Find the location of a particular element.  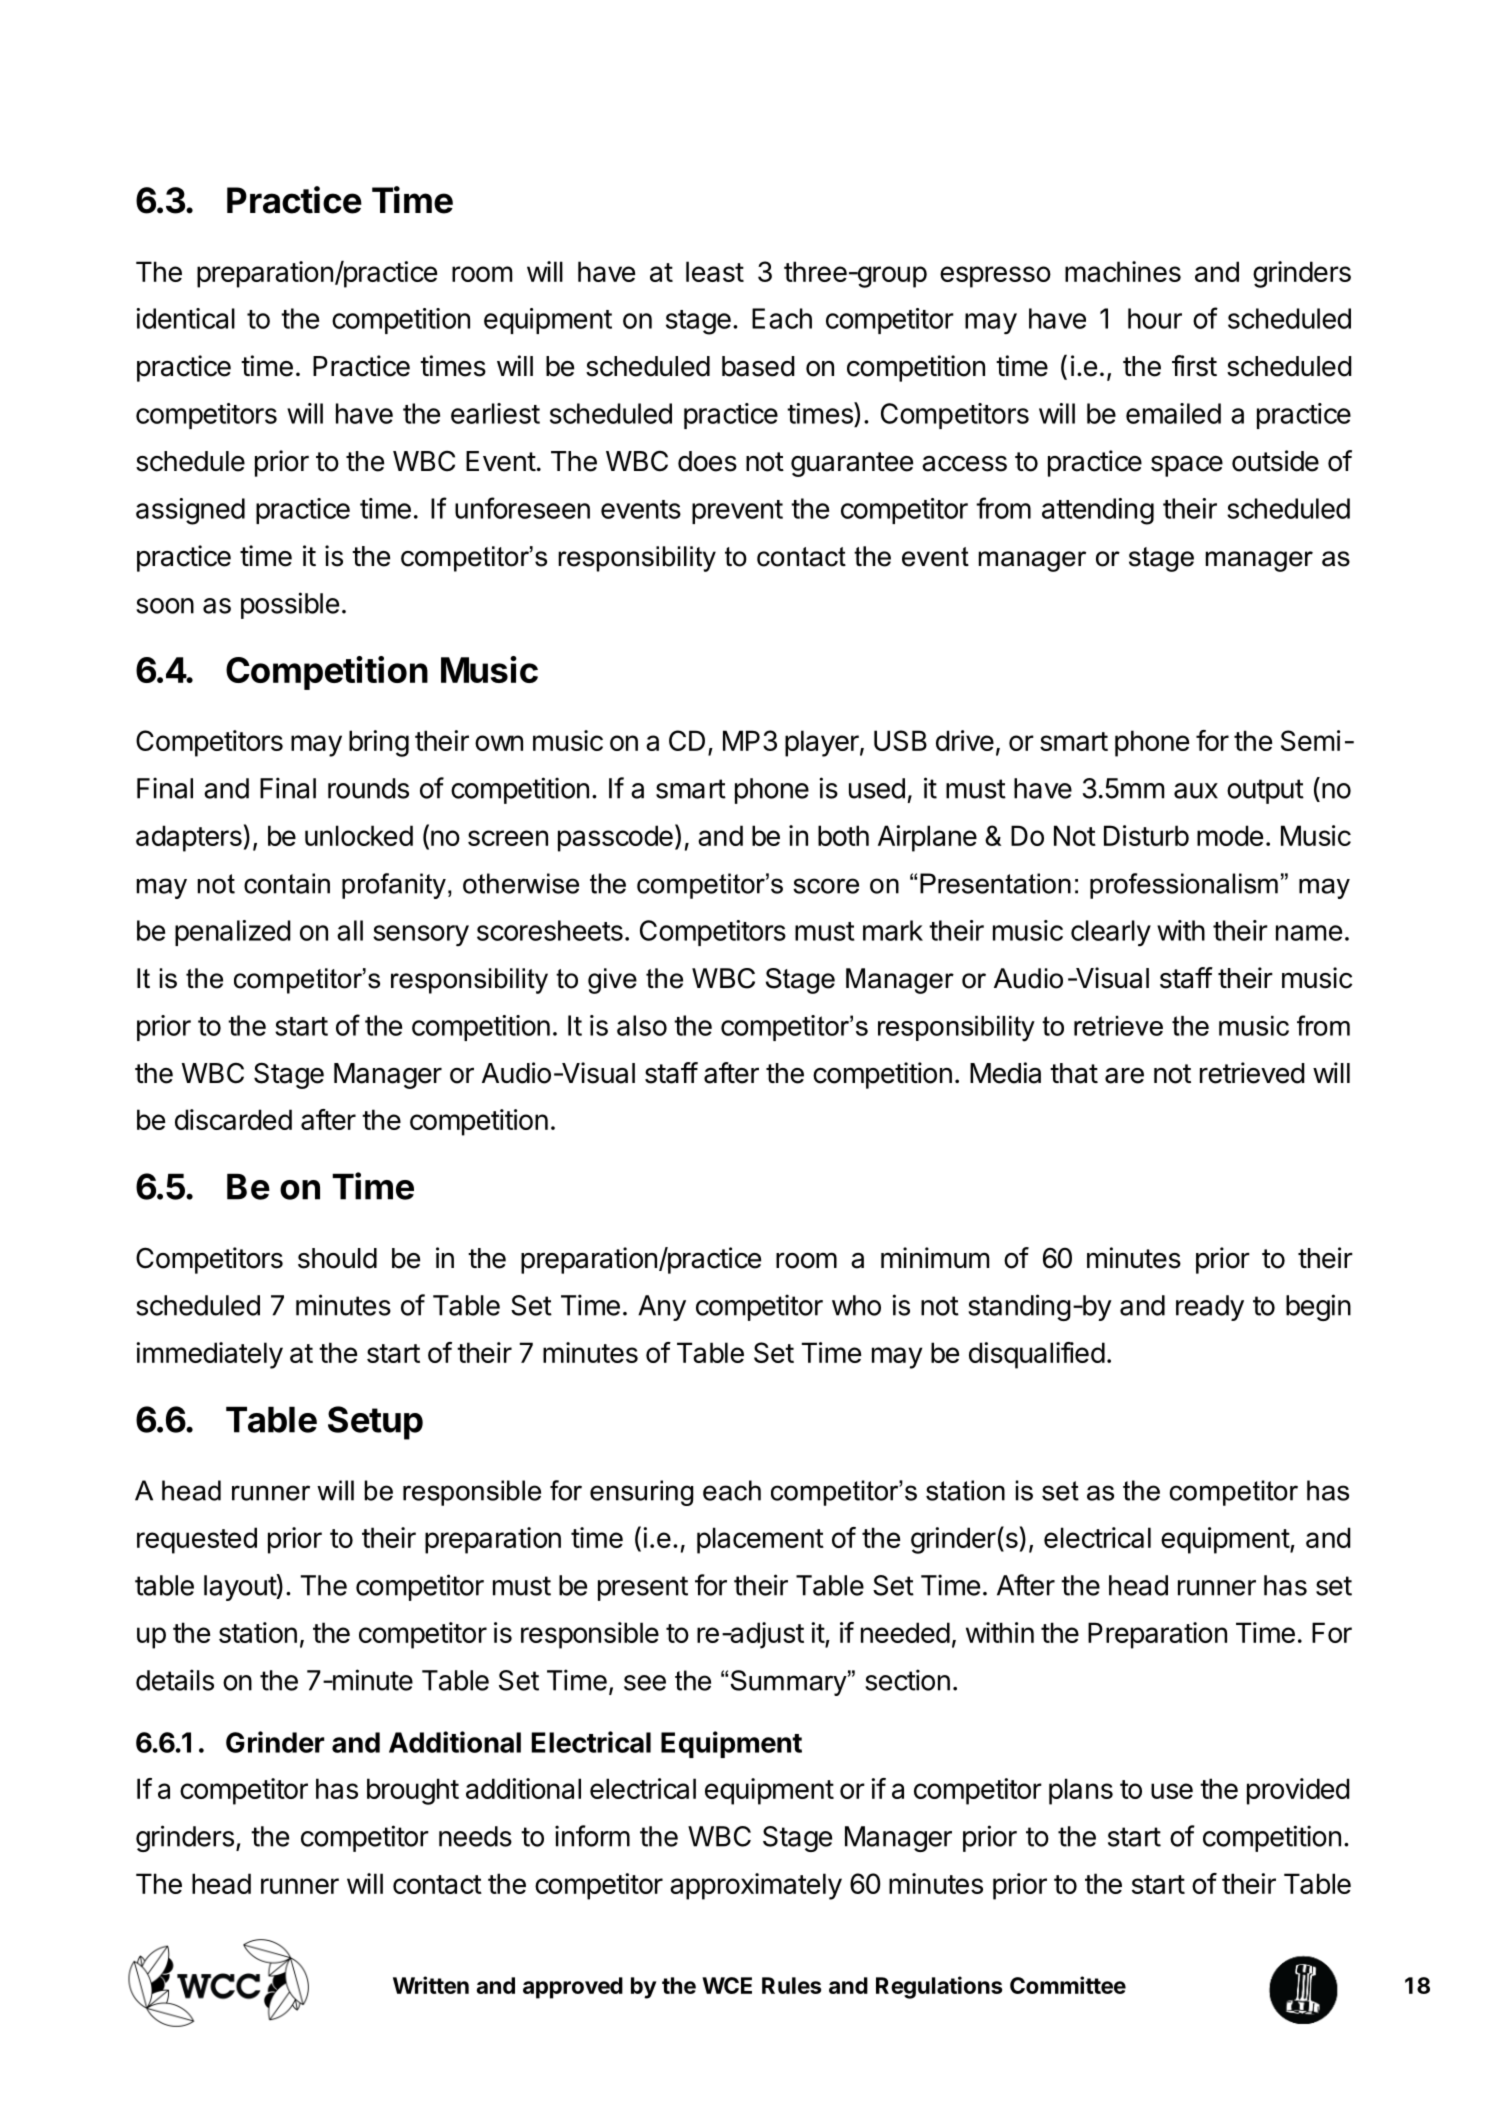

based is located at coordinates (758, 366).
